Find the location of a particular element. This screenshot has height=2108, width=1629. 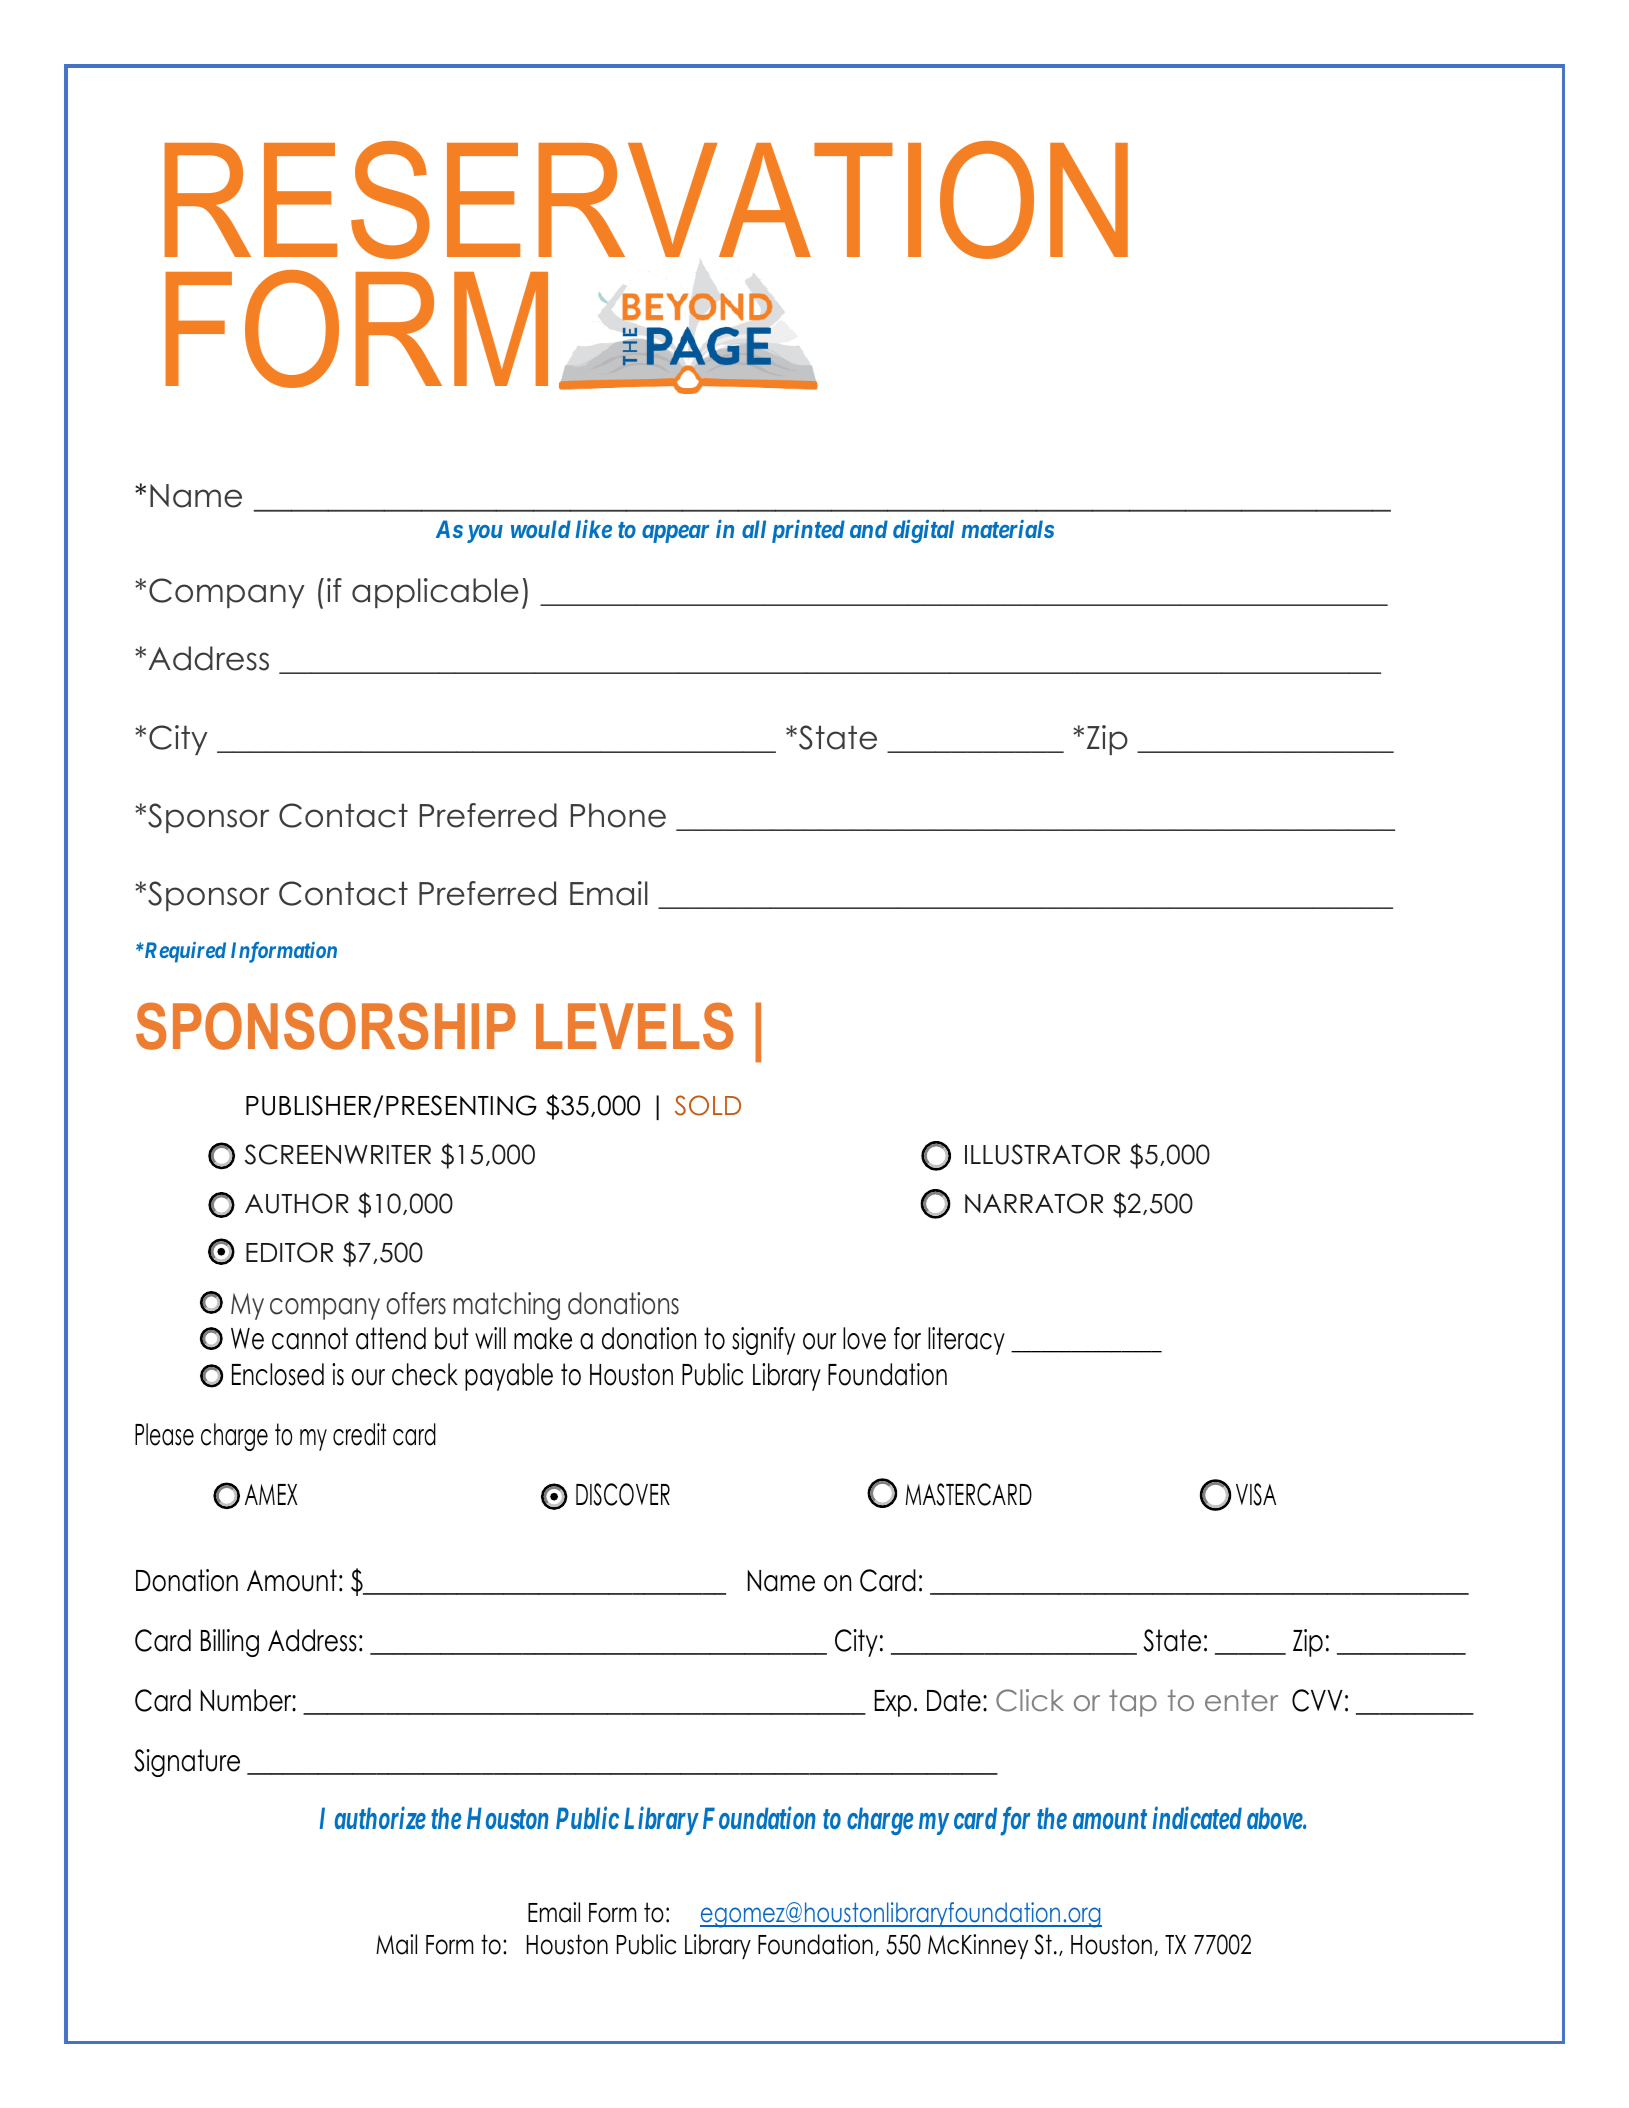

Exp is located at coordinates (893, 1703).
